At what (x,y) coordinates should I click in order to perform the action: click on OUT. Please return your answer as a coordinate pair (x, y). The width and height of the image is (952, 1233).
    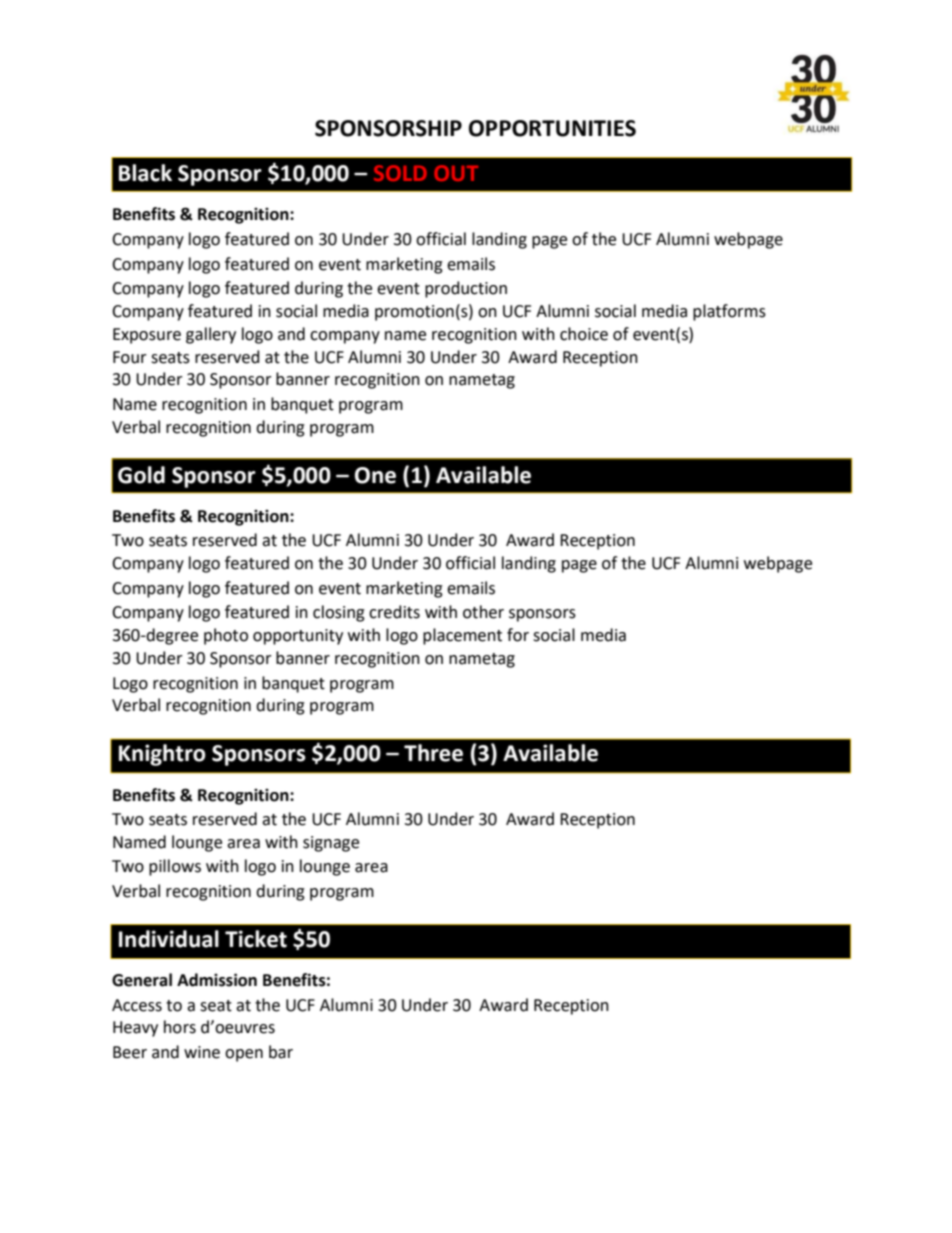
    Looking at the image, I should click on (456, 173).
